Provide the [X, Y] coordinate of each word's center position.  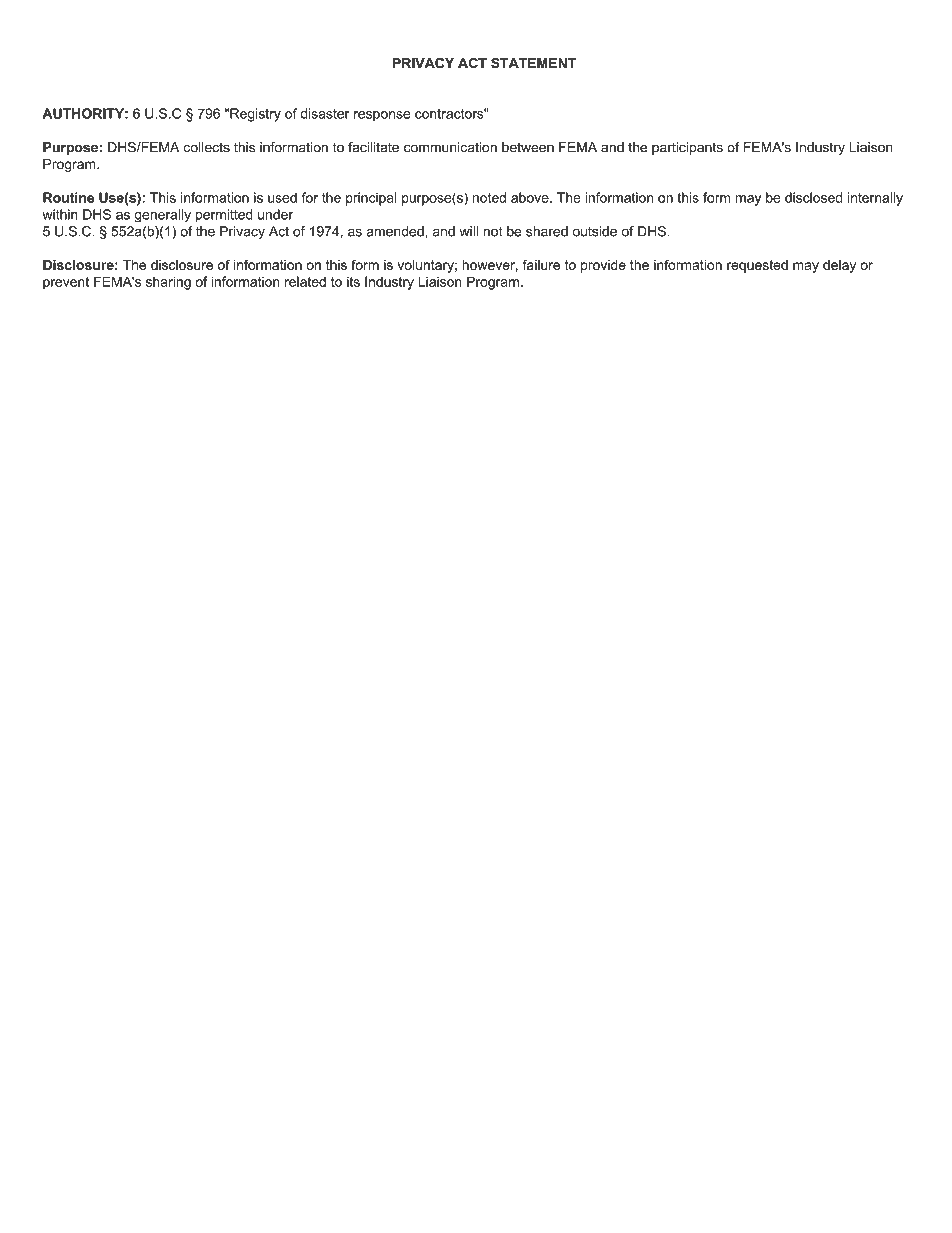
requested [757, 266]
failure [541, 264]
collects [206, 147]
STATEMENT [533, 63]
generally [162, 216]
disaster [325, 113]
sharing [168, 283]
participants [687, 148]
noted [489, 197]
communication [450, 147]
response [382, 116]
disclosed [813, 197]
